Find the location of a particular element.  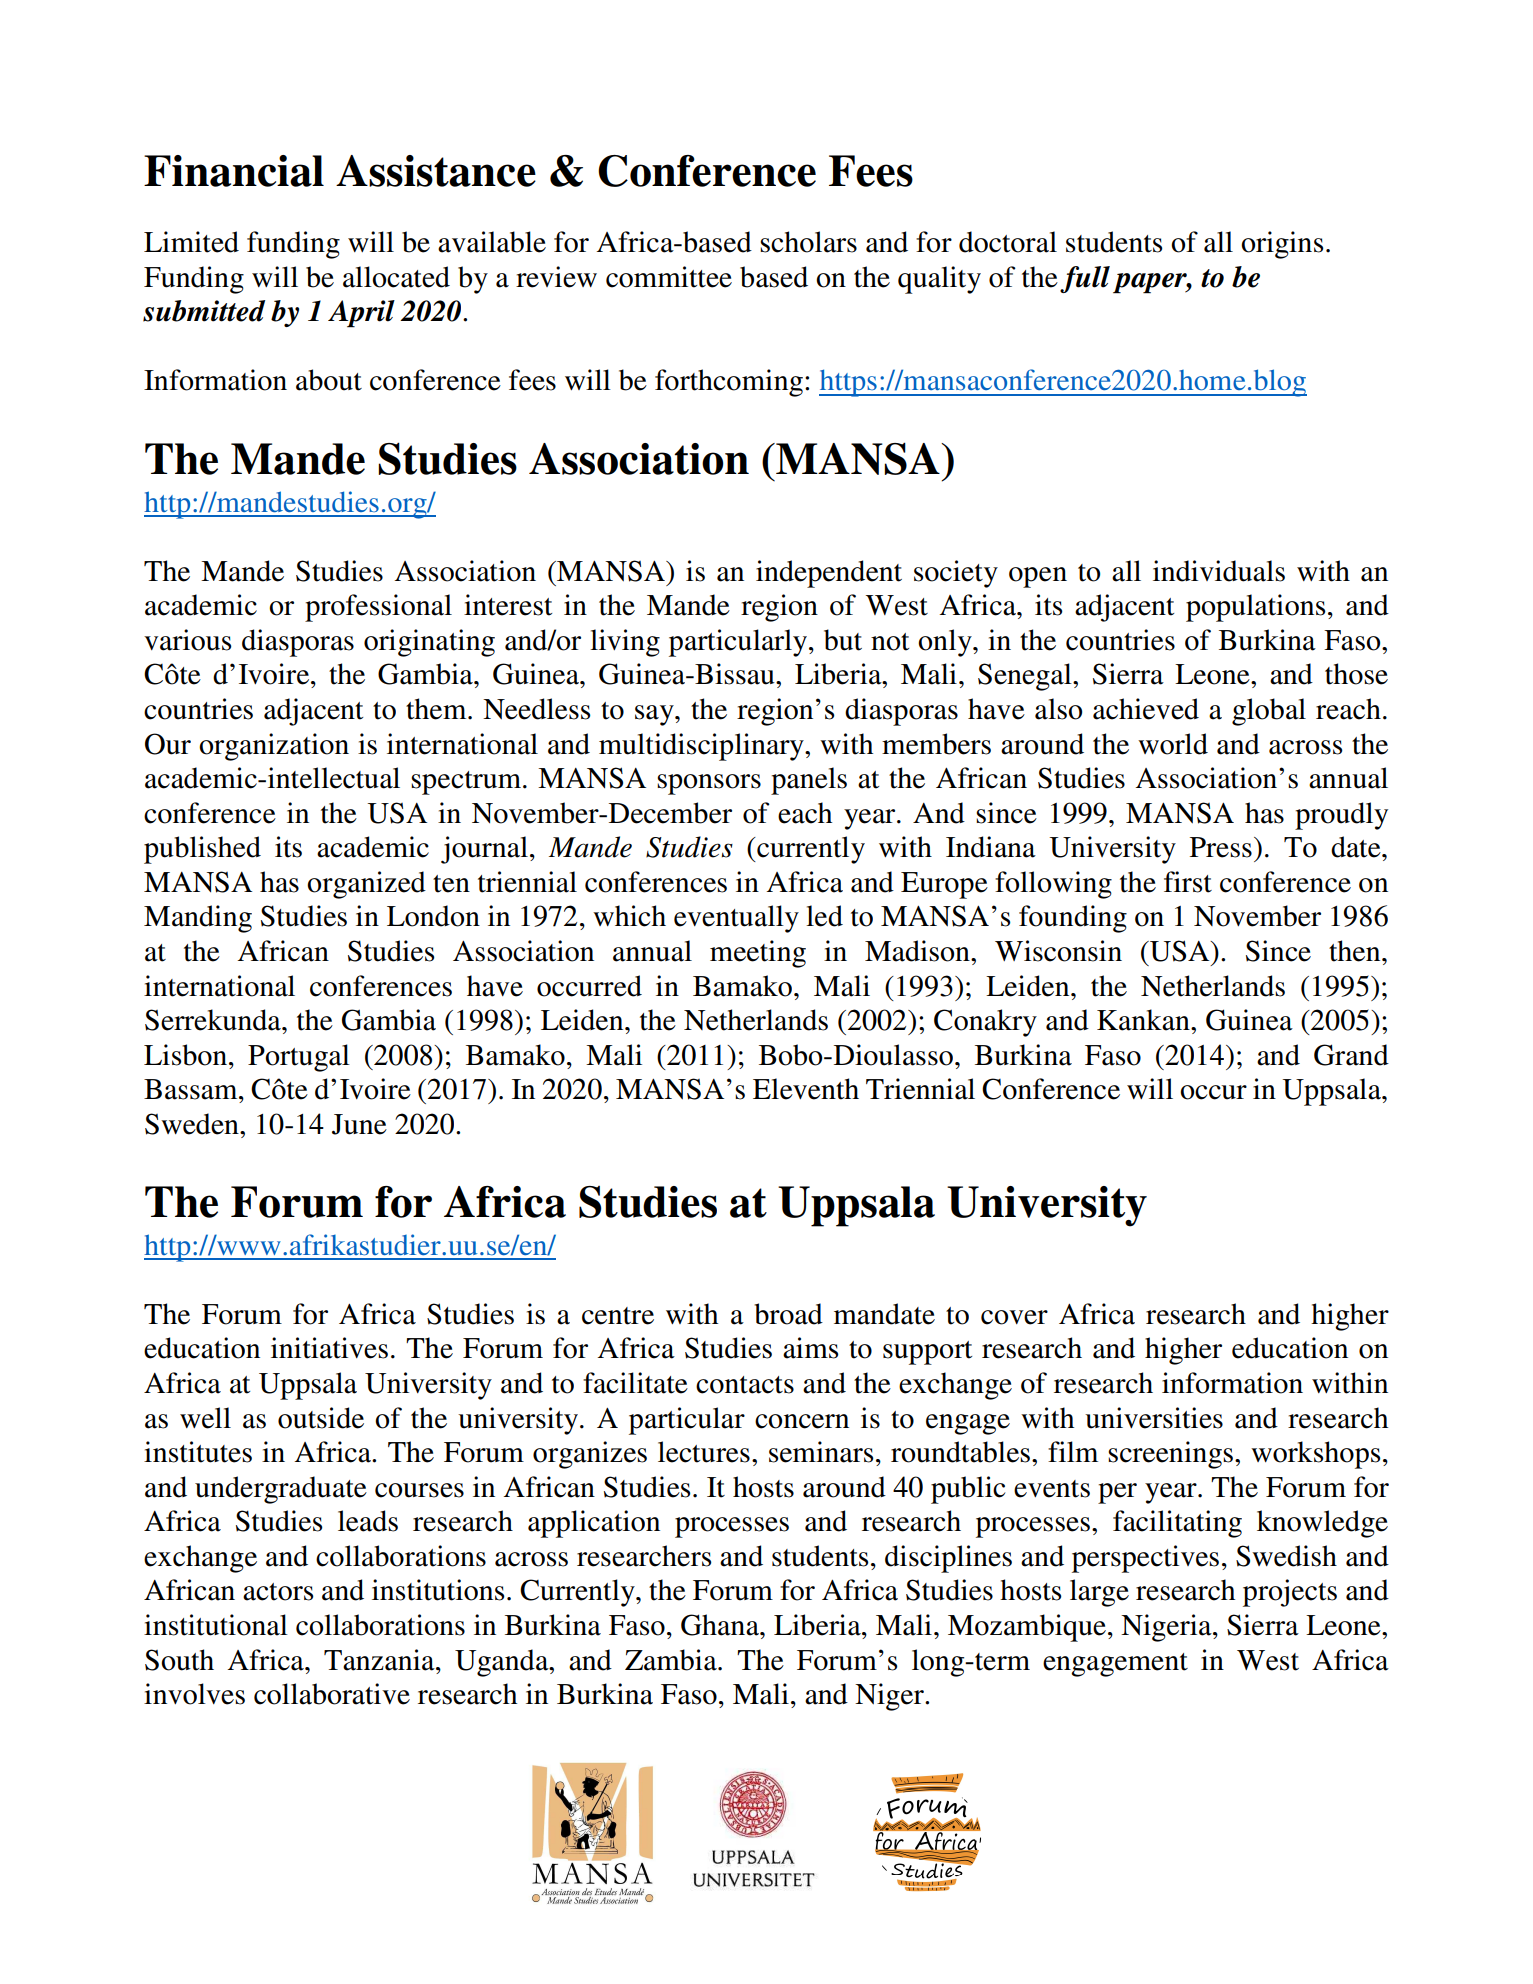

meeting is located at coordinates (758, 954).
